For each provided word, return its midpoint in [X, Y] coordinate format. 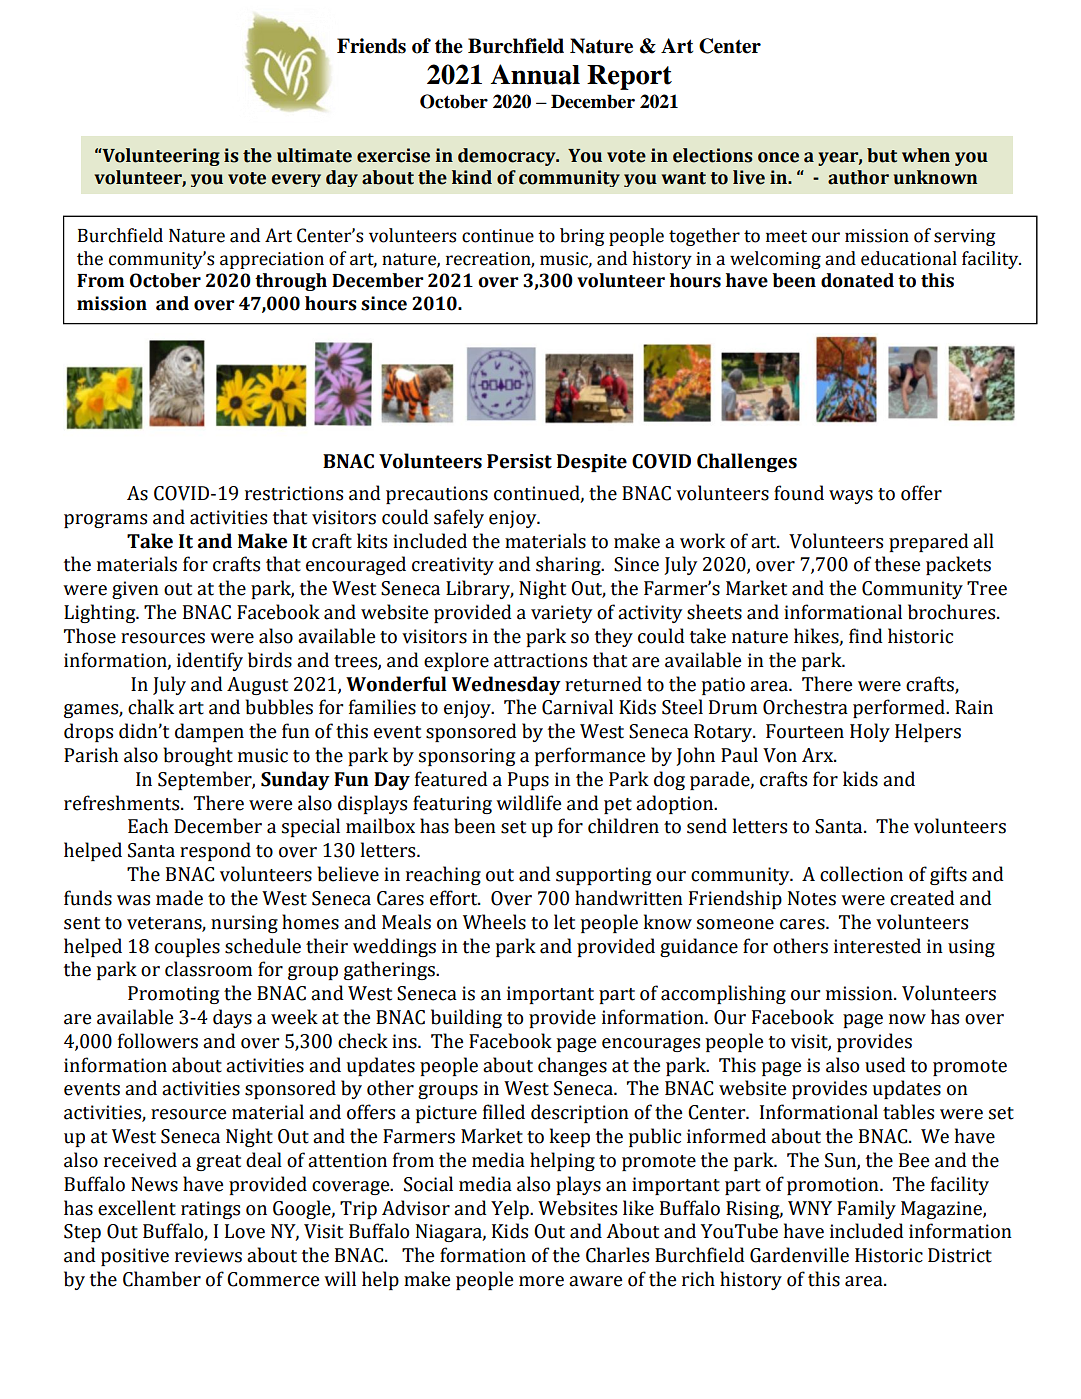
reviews [208, 1255]
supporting [603, 876]
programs [105, 521]
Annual [535, 74]
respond [215, 851]
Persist [519, 461]
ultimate [314, 155]
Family [866, 1209]
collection [861, 874]
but [882, 155]
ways [851, 497]
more [541, 1281]
